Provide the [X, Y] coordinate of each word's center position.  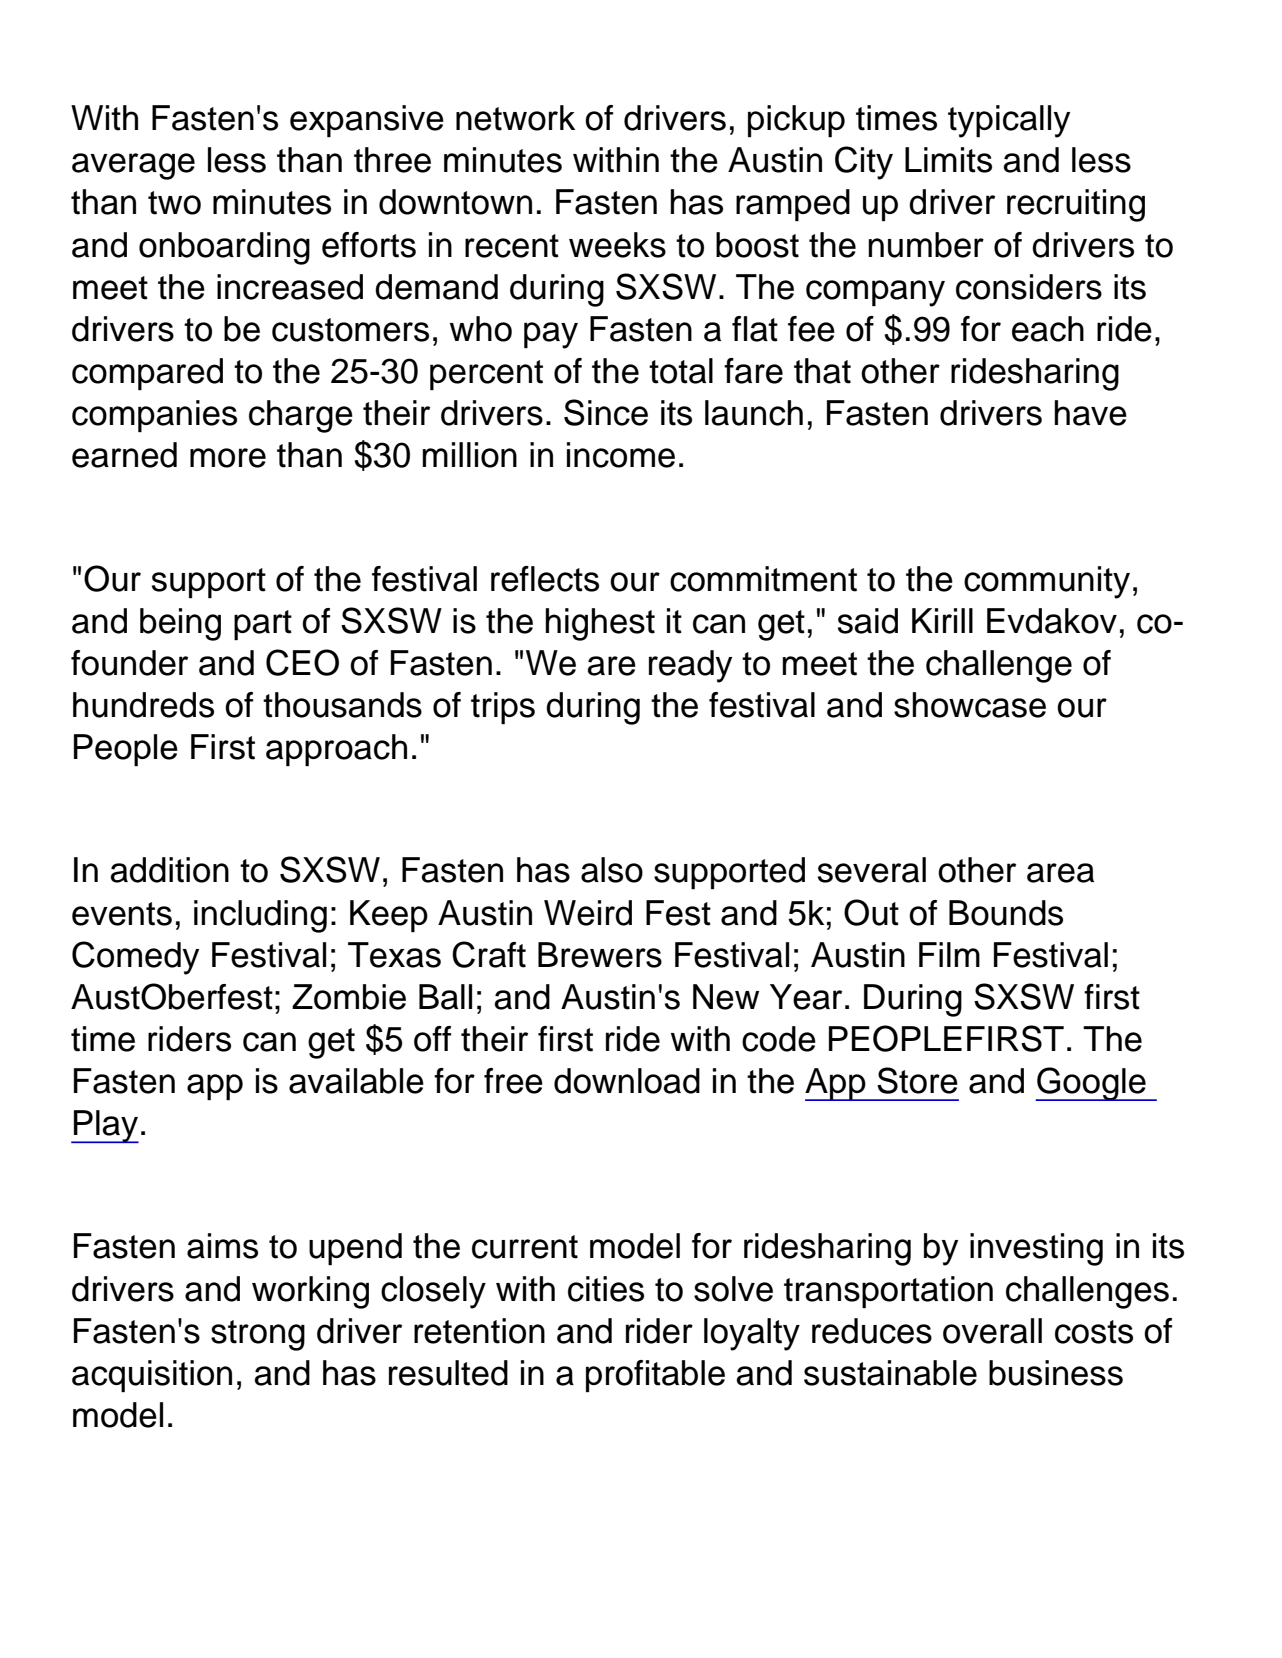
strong [258, 1335]
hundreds [143, 705]
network [515, 118]
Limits [948, 160]
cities [606, 1289]
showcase [970, 705]
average [133, 166]
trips [503, 708]
